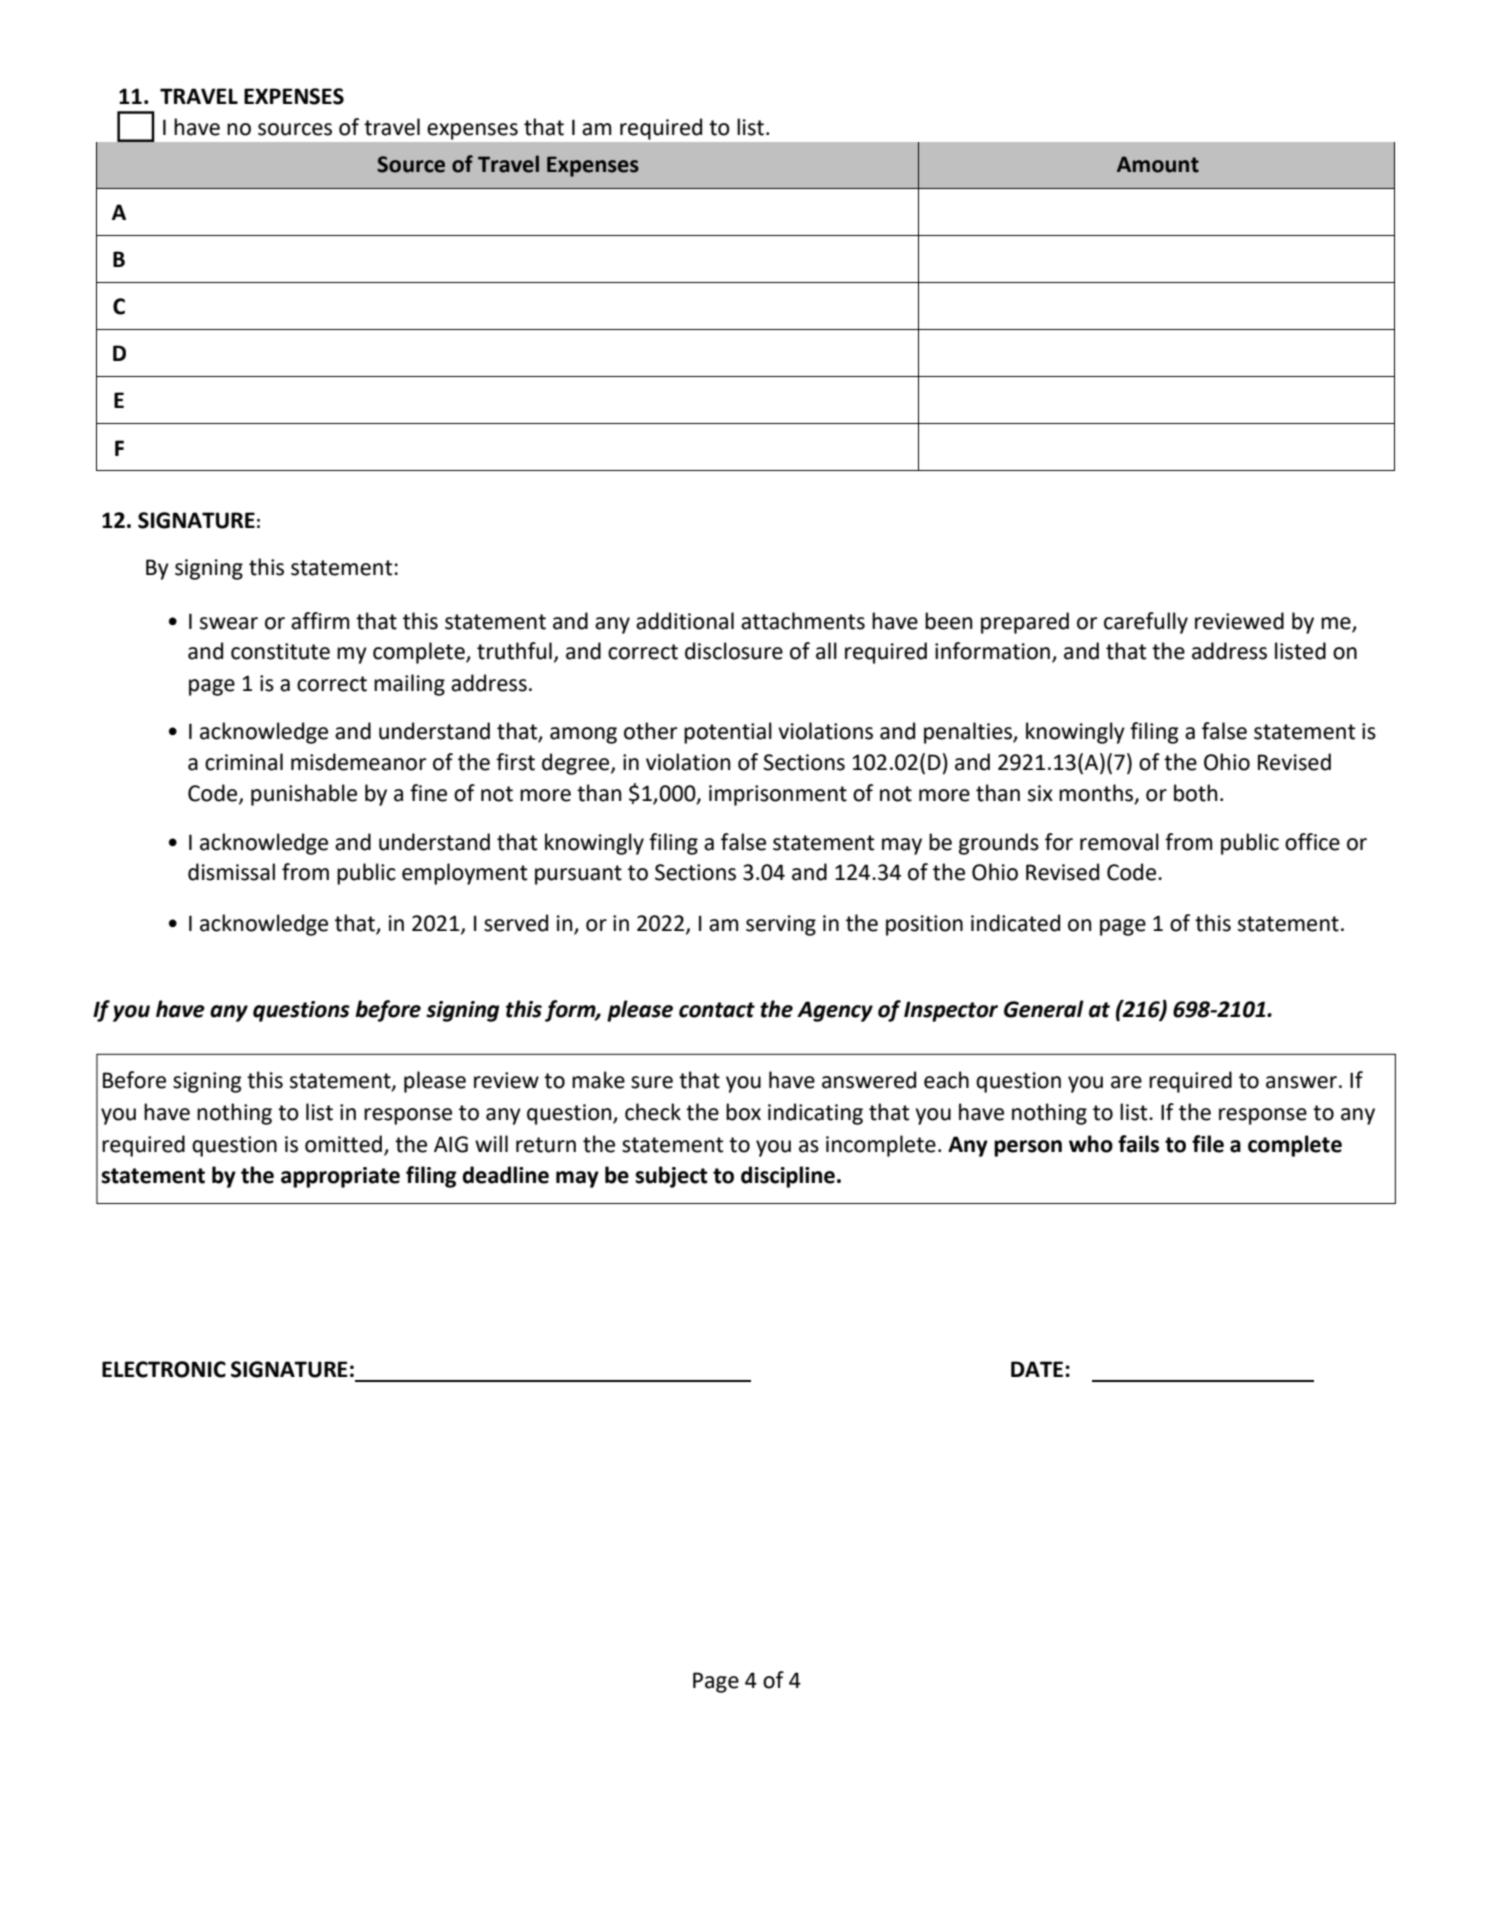 Image resolution: width=1491 pixels, height=1929 pixels. What do you see at coordinates (304, 795) in the screenshot?
I see `punishable` at bounding box center [304, 795].
